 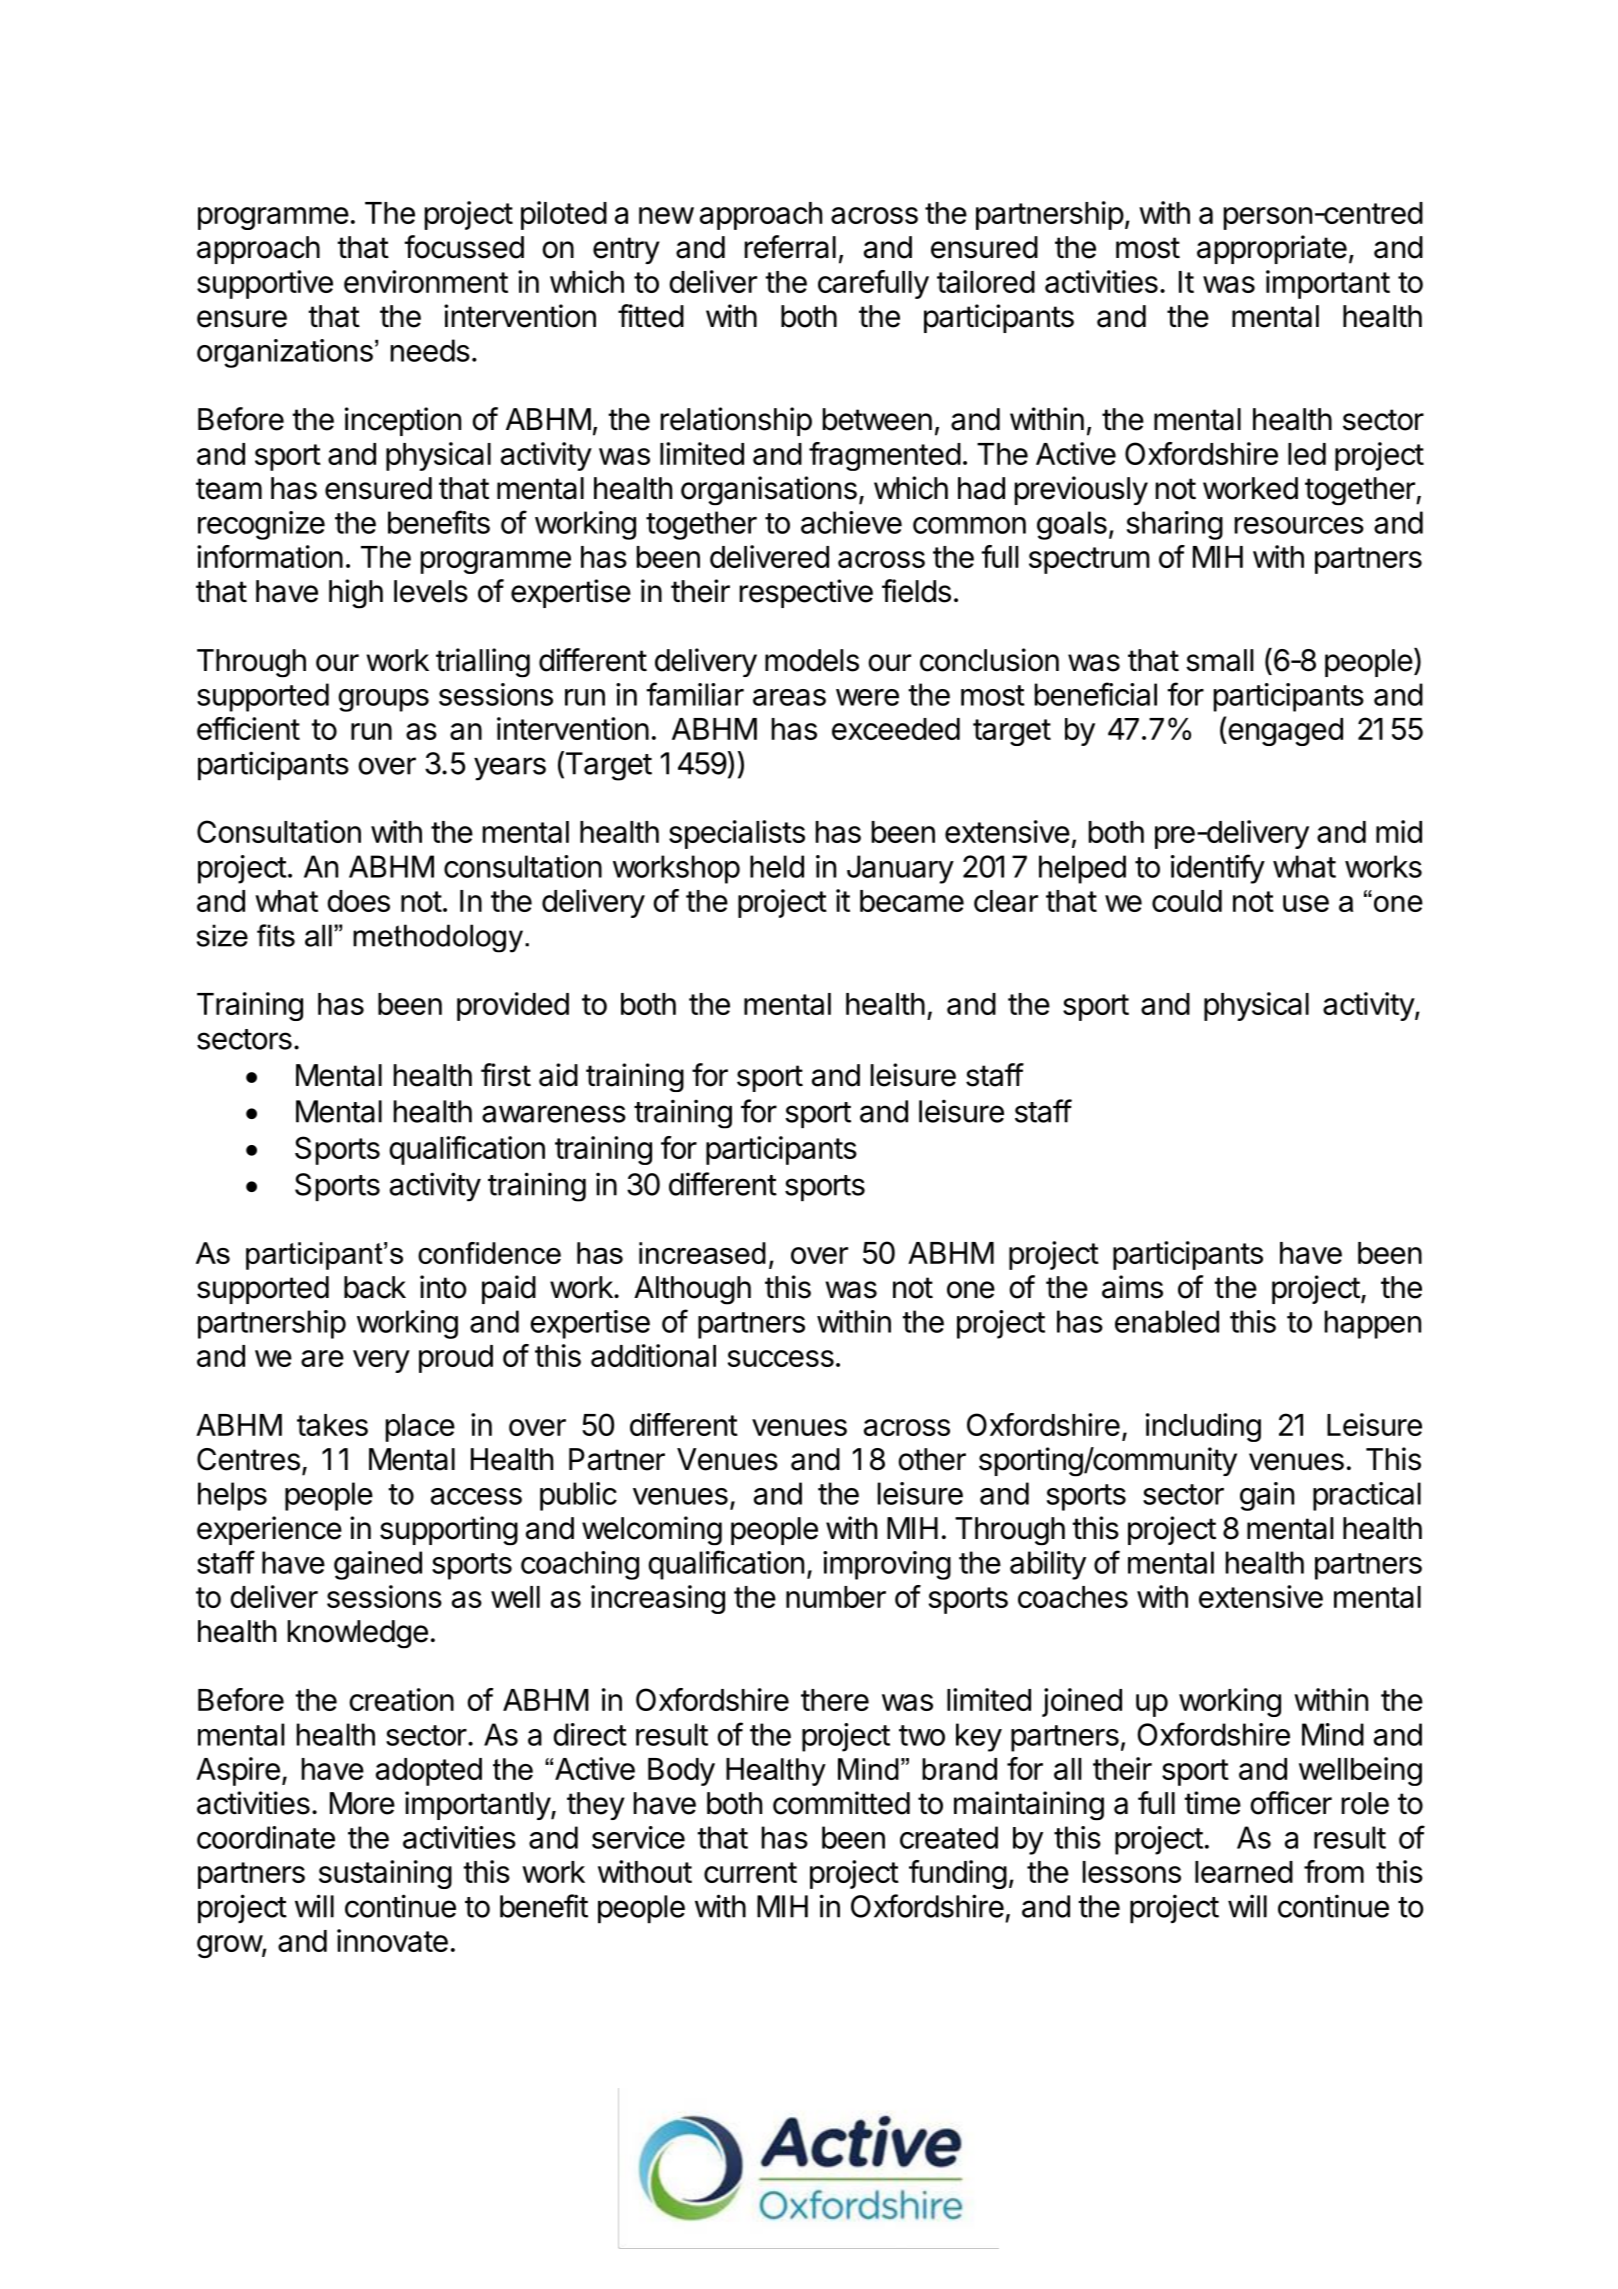 I want to click on referral, so click(x=790, y=247).
